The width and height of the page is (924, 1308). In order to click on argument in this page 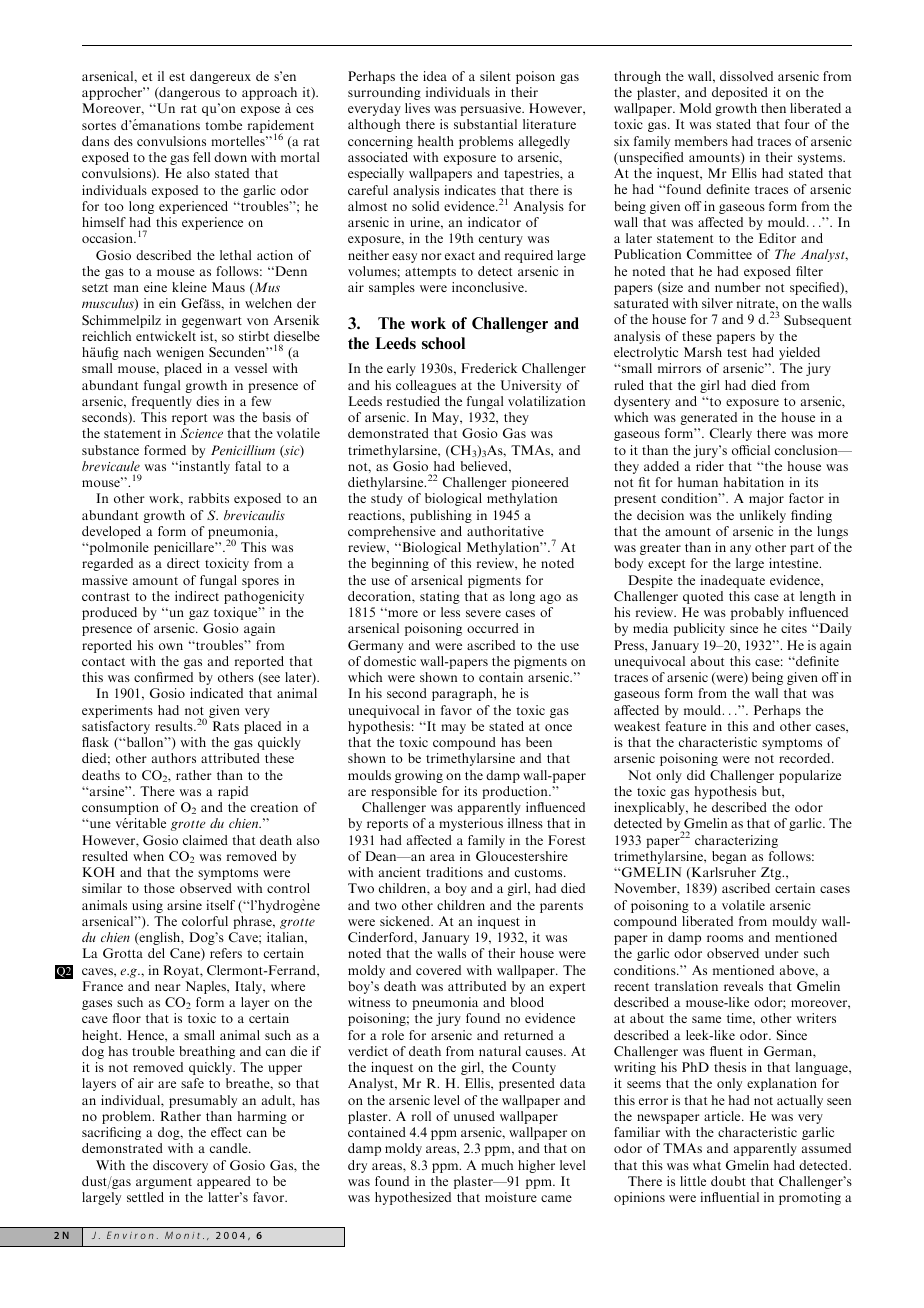, I will do `click(164, 1183)`.
